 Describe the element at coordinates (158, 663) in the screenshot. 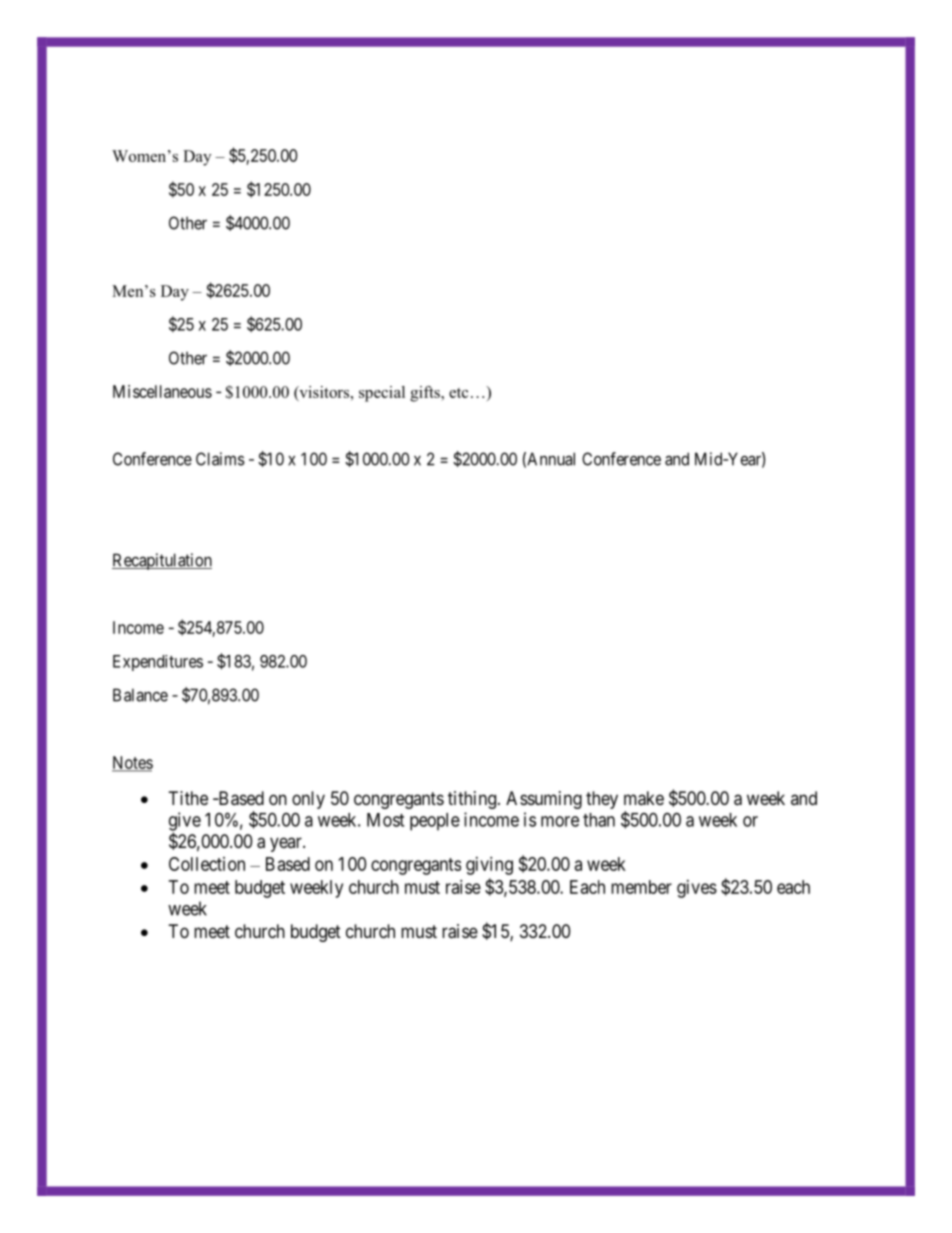

I see `Expenditures` at that location.
